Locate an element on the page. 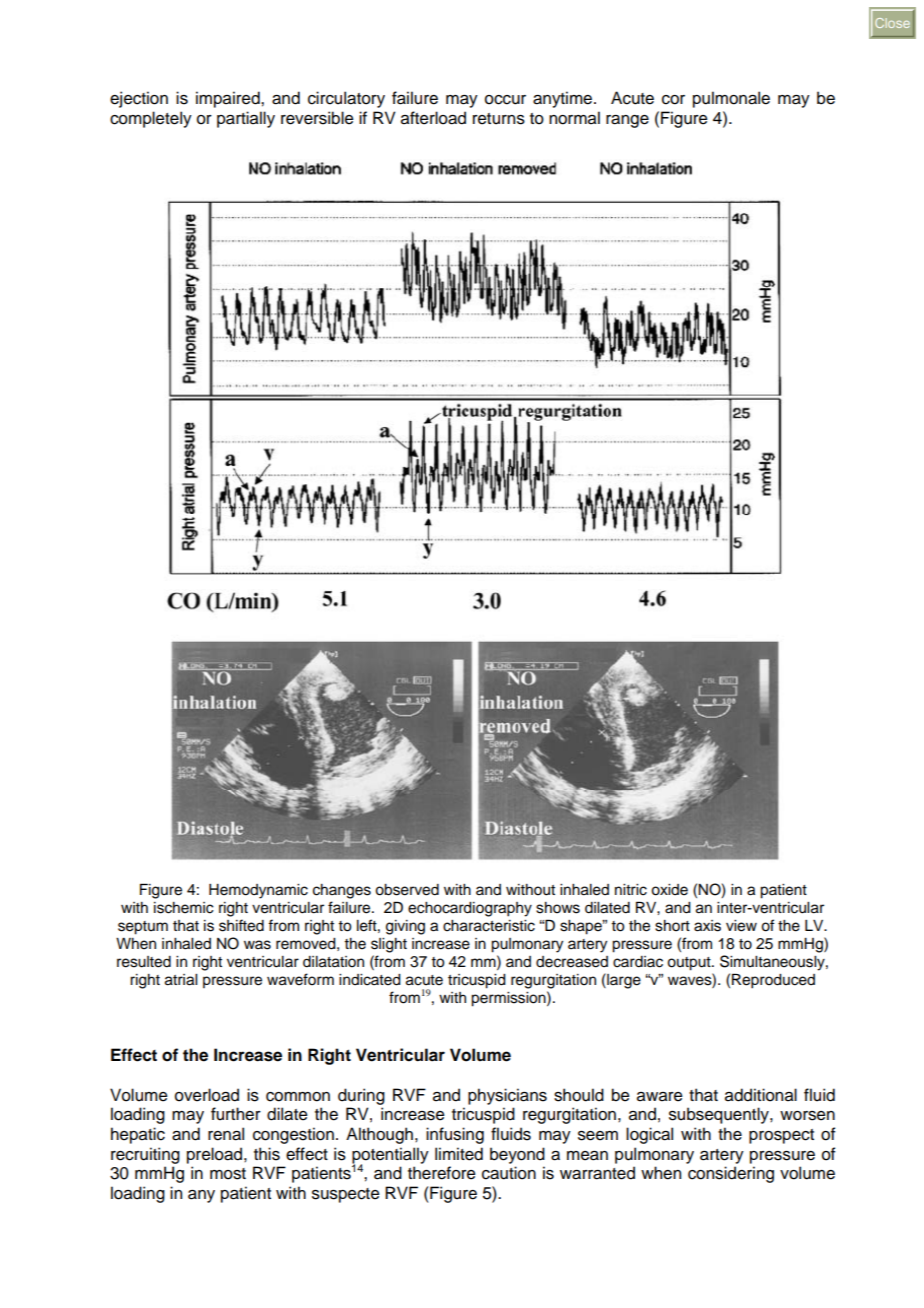  infusing is located at coordinates (455, 1135).
